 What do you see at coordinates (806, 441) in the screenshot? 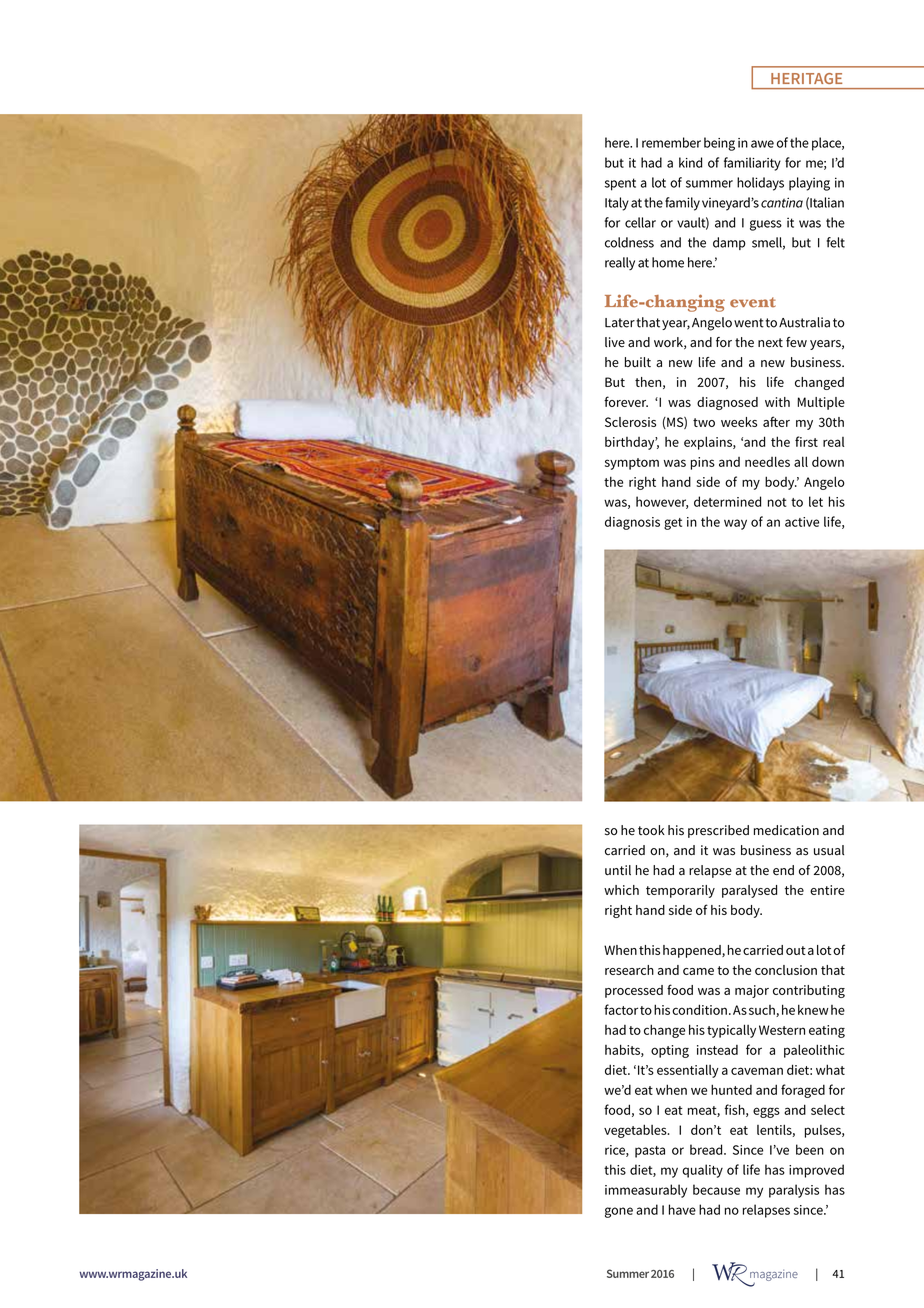
I see `first` at bounding box center [806, 441].
